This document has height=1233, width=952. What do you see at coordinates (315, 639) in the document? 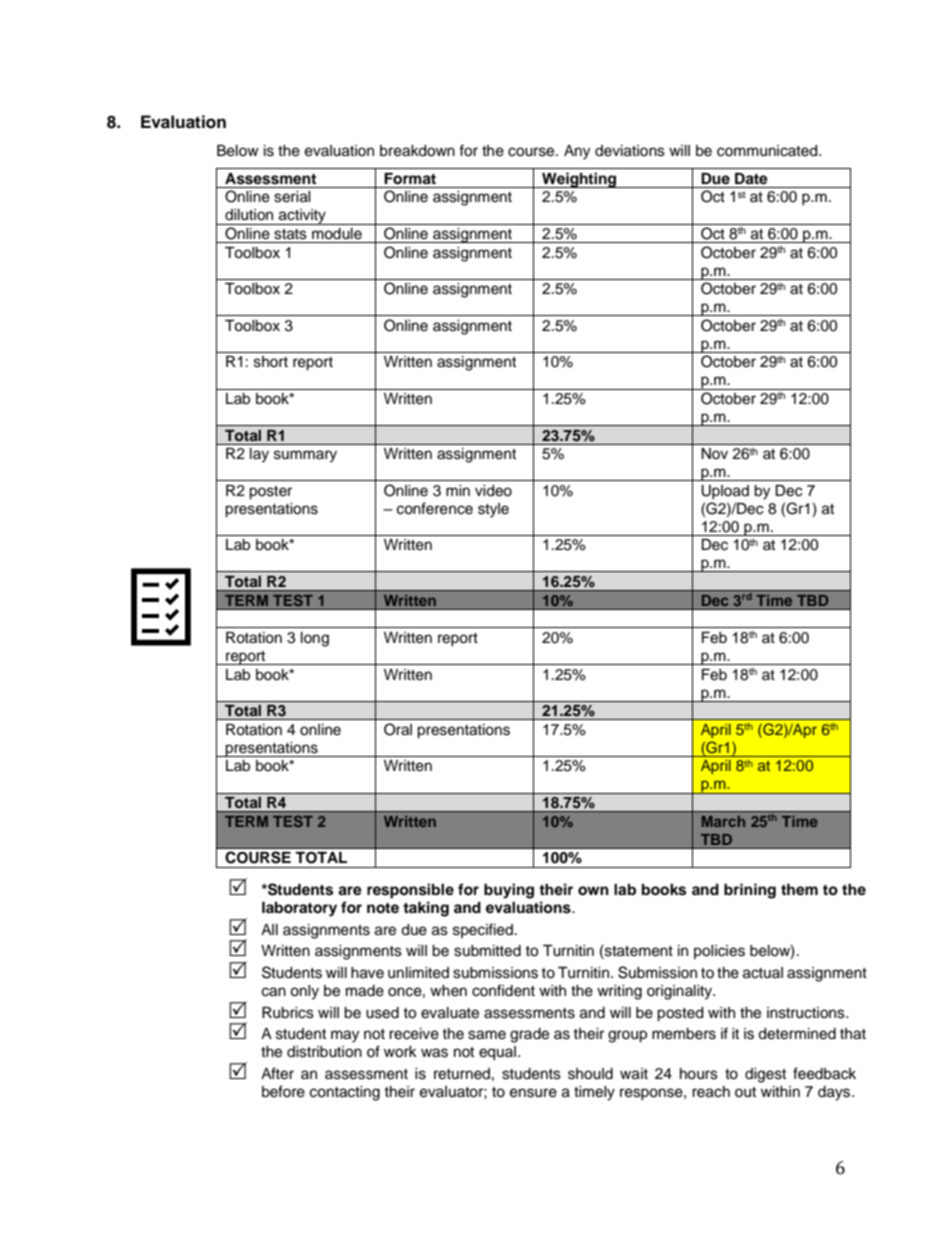
I see `long` at bounding box center [315, 639].
